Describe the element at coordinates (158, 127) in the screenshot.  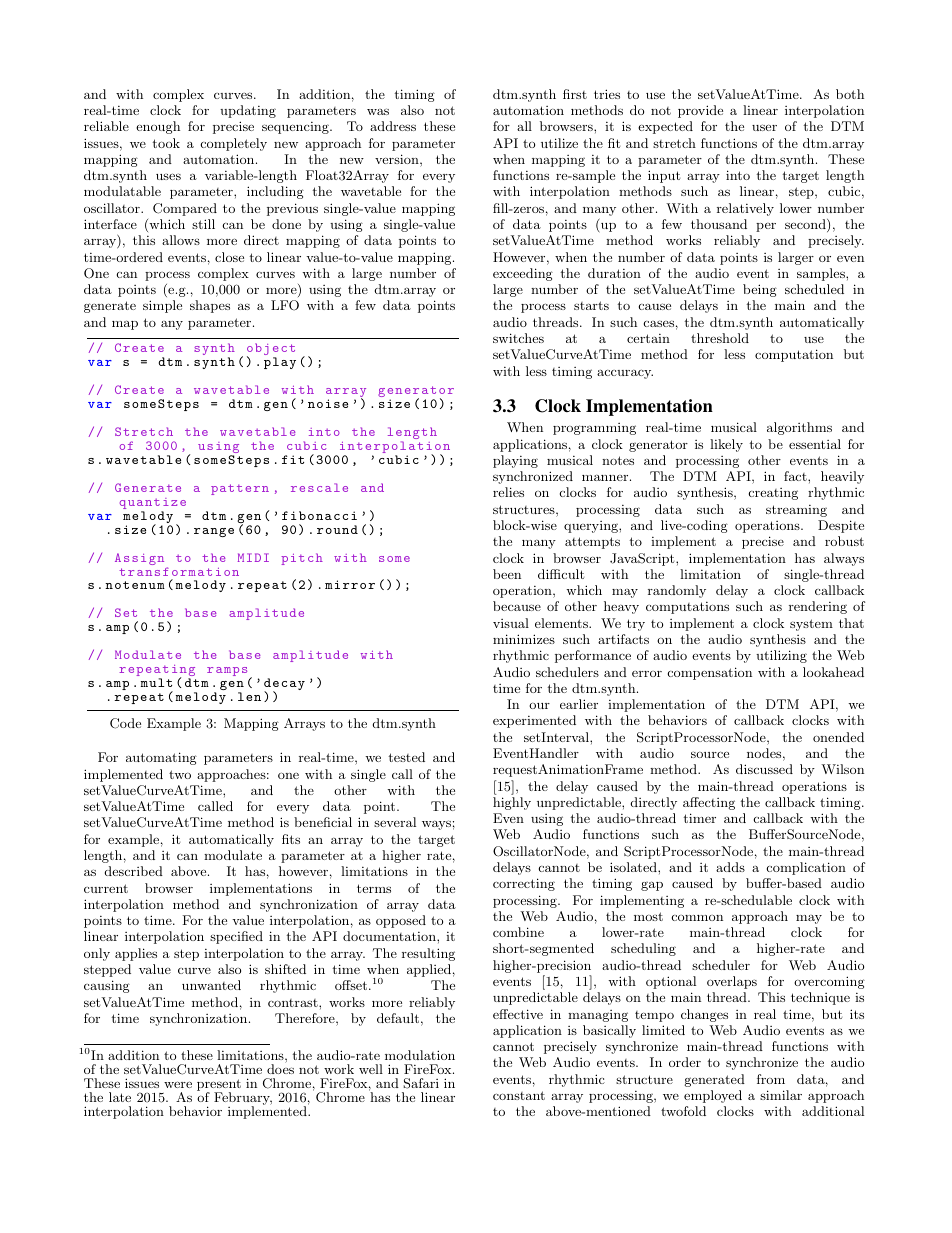
I see `enough` at that location.
